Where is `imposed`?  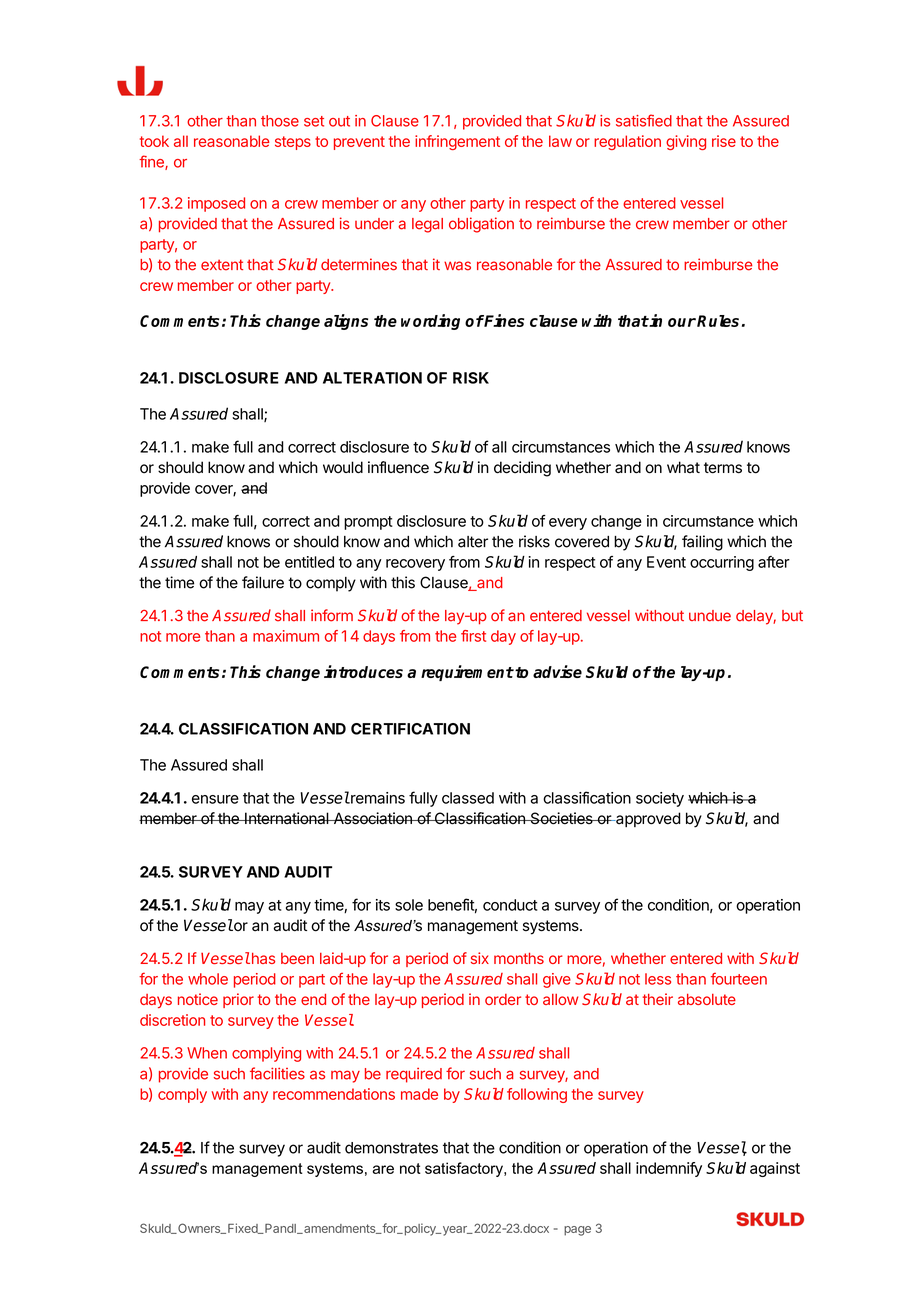
imposed is located at coordinates (216, 204).
